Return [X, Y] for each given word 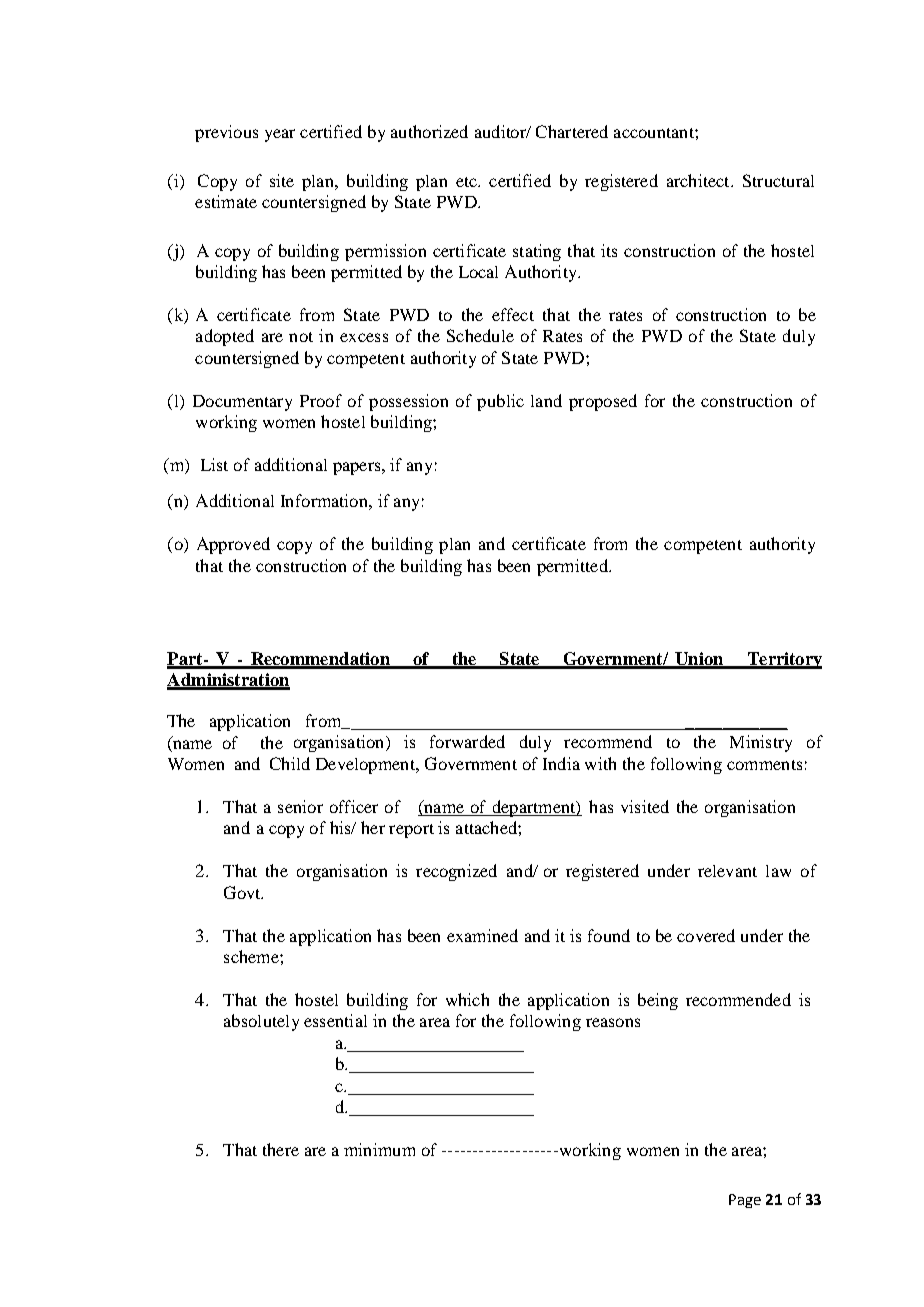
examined [482, 935]
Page [745, 1201]
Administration [228, 681]
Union [699, 660]
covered [706, 935]
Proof [321, 400]
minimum [379, 1149]
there [281, 1149]
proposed [603, 402]
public [500, 402]
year [280, 135]
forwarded [467, 741]
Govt [243, 892]
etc [467, 182]
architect [699, 180]
